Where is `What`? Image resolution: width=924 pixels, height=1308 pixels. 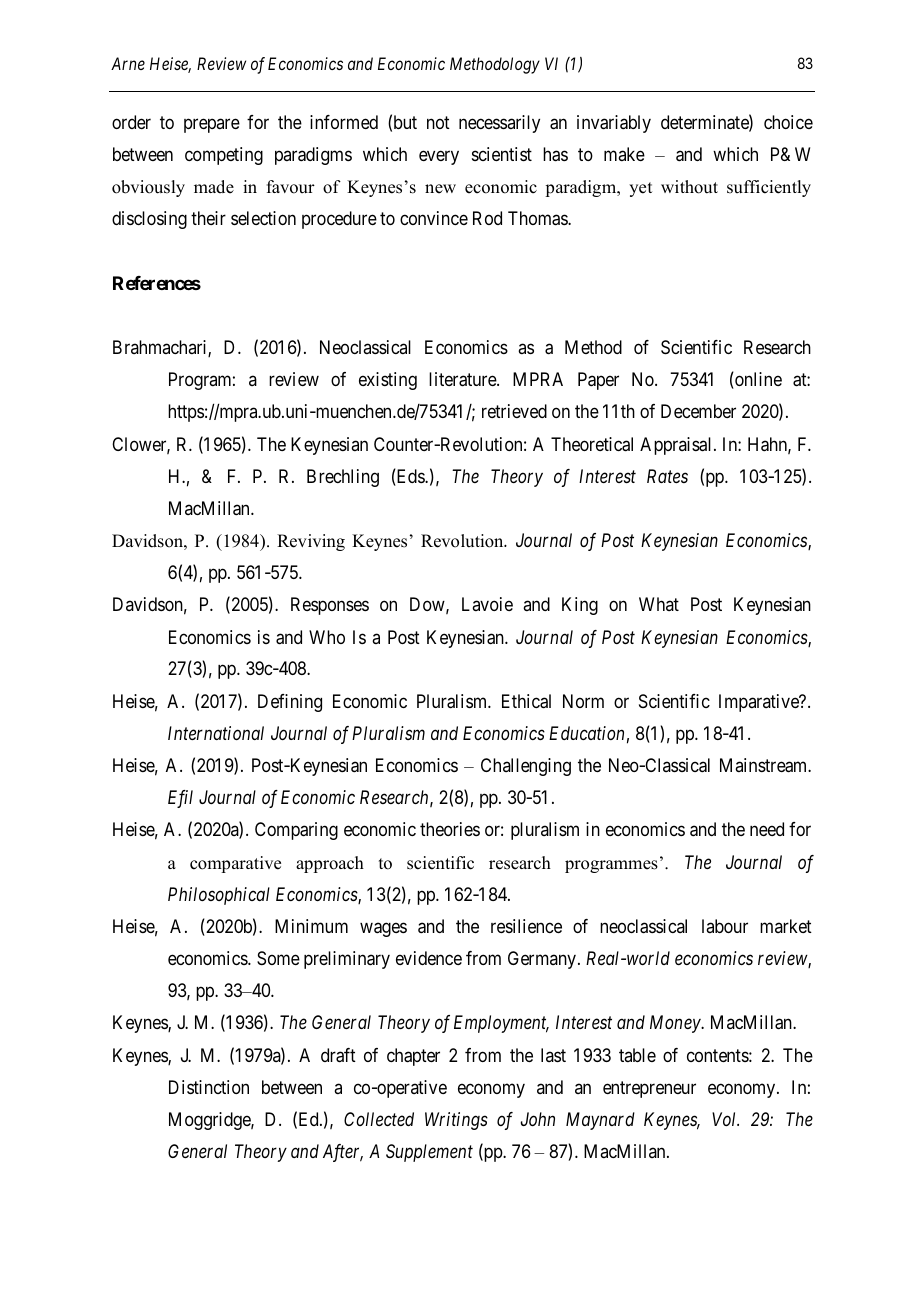 What is located at coordinates (659, 604).
